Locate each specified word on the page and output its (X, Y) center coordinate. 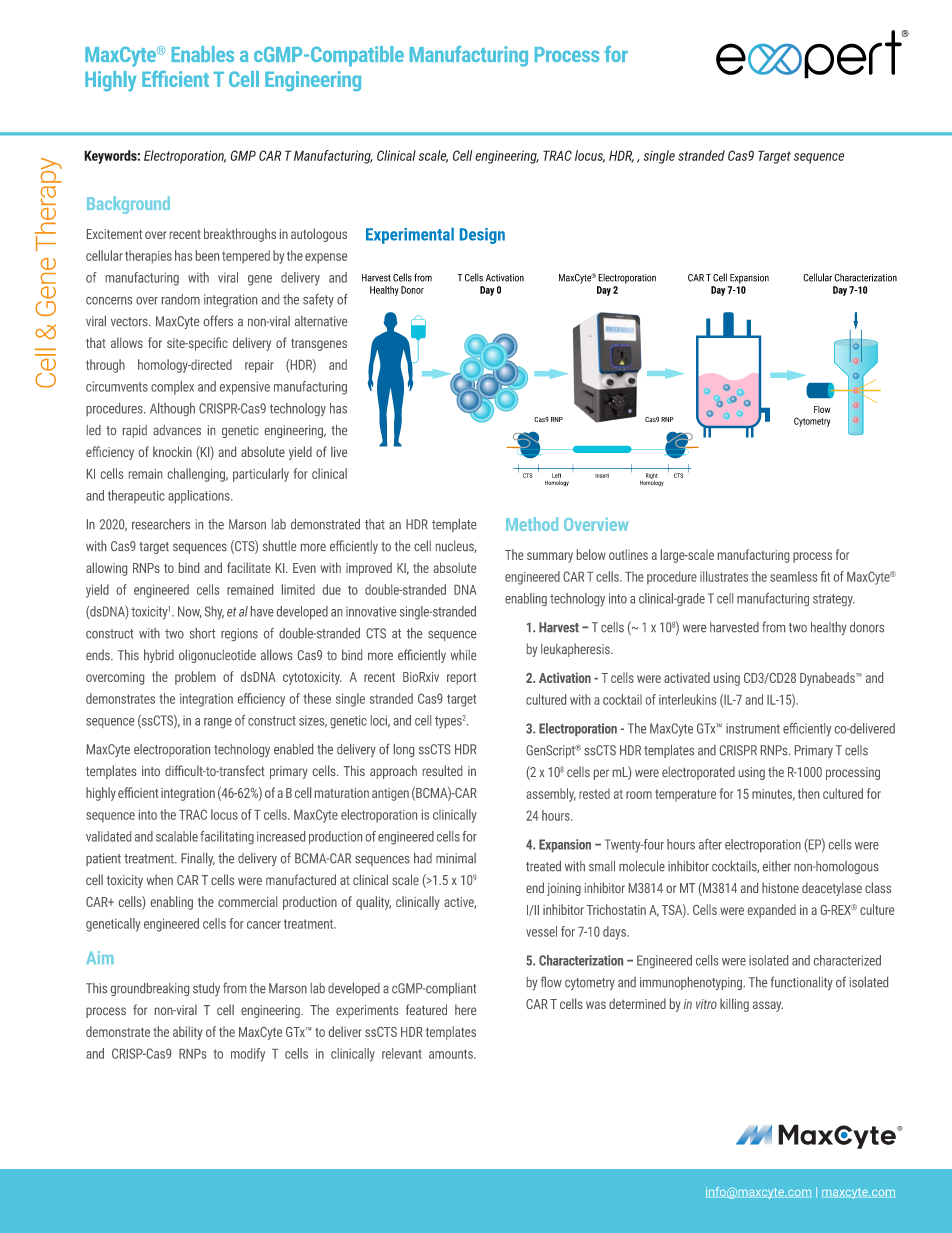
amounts (452, 1054)
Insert (602, 476)
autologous (319, 235)
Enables (203, 54)
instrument (753, 728)
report (461, 679)
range (218, 723)
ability (187, 1033)
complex (172, 388)
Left (556, 475)
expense (326, 258)
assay (768, 1006)
